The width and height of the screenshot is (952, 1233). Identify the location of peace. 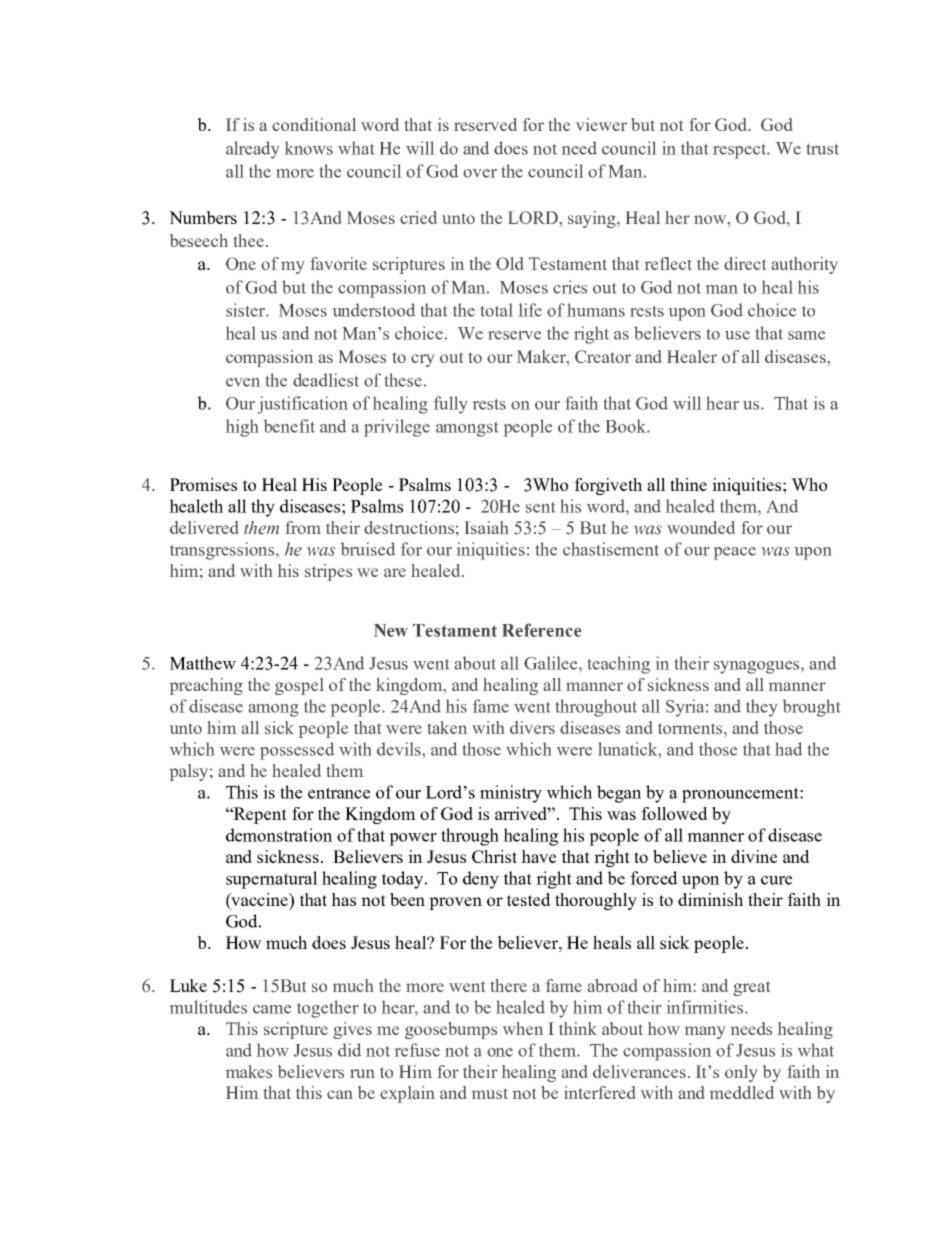
(735, 553).
